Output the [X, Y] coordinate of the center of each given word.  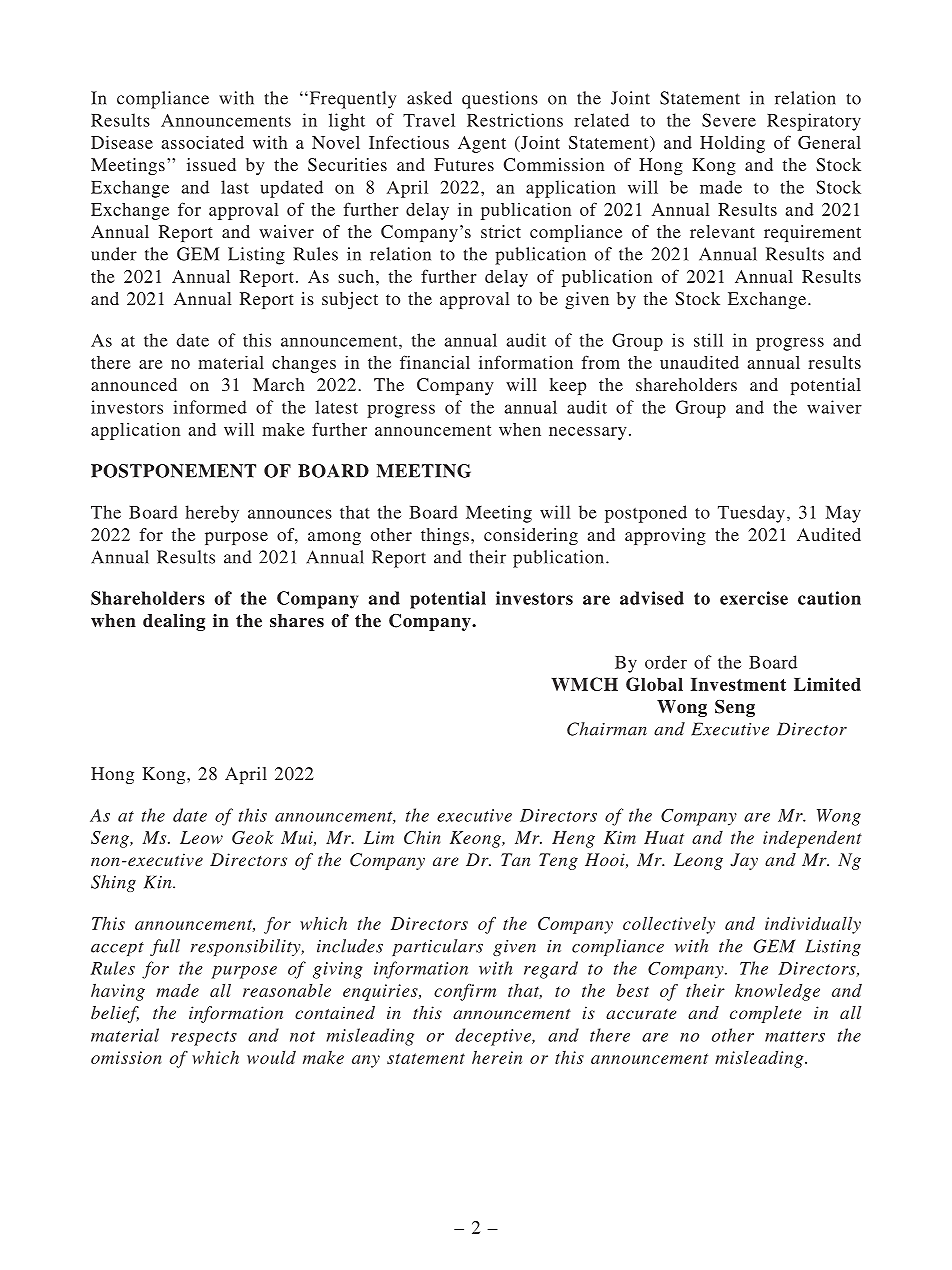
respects [204, 1038]
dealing [174, 622]
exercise [754, 598]
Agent [482, 144]
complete [765, 1014]
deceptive [494, 1037]
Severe [729, 120]
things [445, 536]
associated [203, 142]
